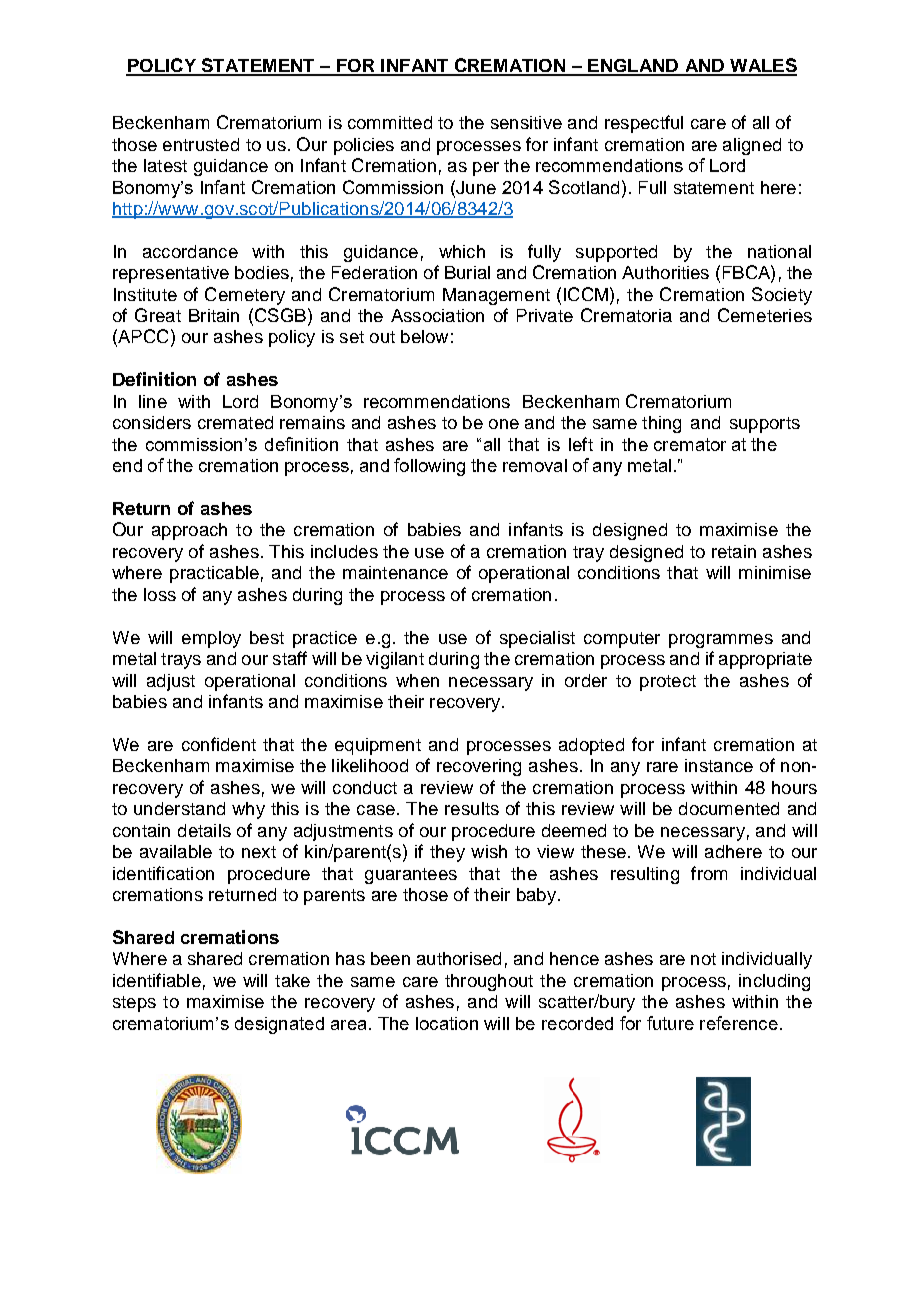 This image has width=924, height=1308. What do you see at coordinates (489, 982) in the image?
I see `throughout` at bounding box center [489, 982].
